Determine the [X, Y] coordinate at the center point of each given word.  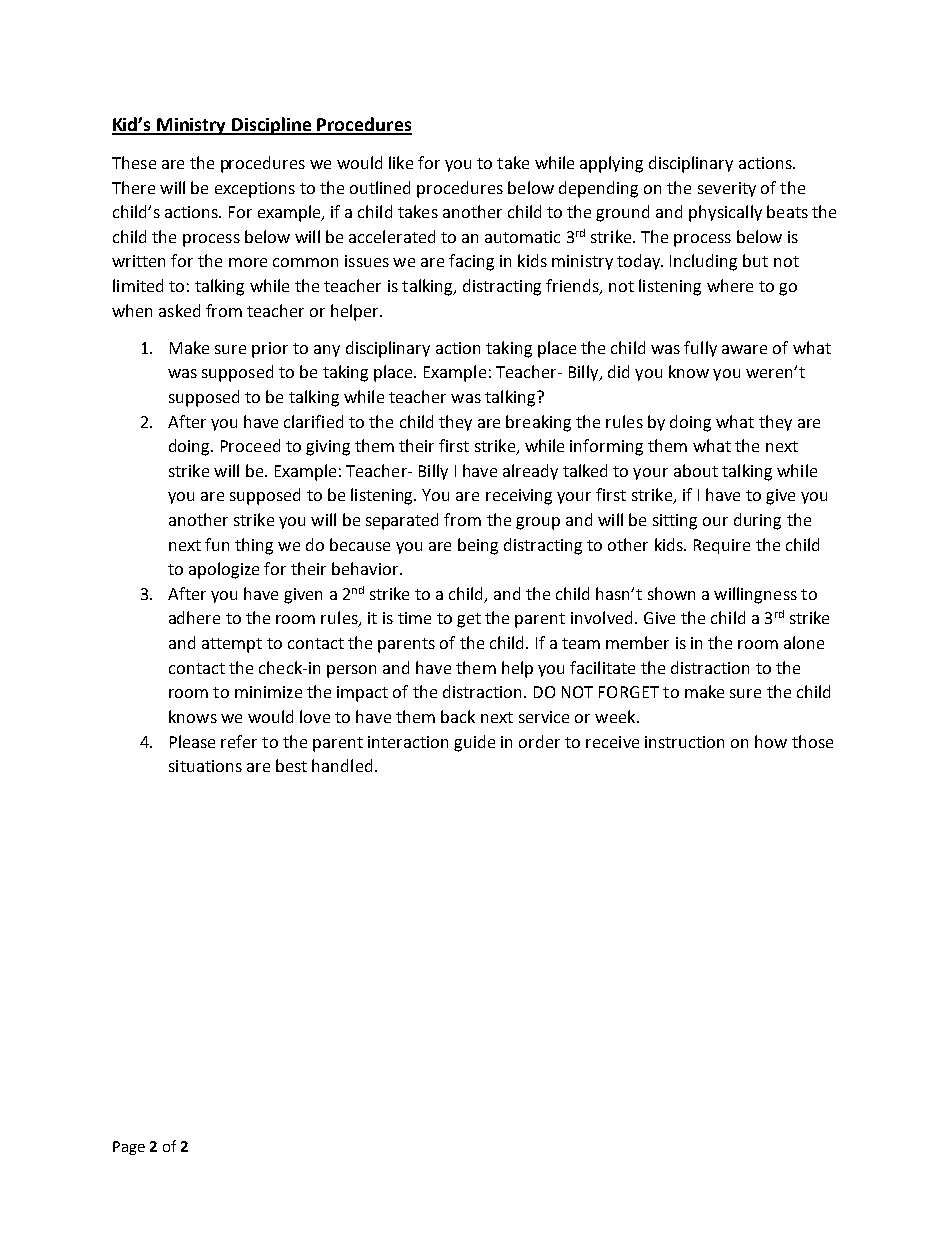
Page [129, 1148]
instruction [684, 742]
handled [342, 765]
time [414, 618]
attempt [232, 645]
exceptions [255, 190]
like [401, 162]
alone [804, 642]
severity [727, 189]
